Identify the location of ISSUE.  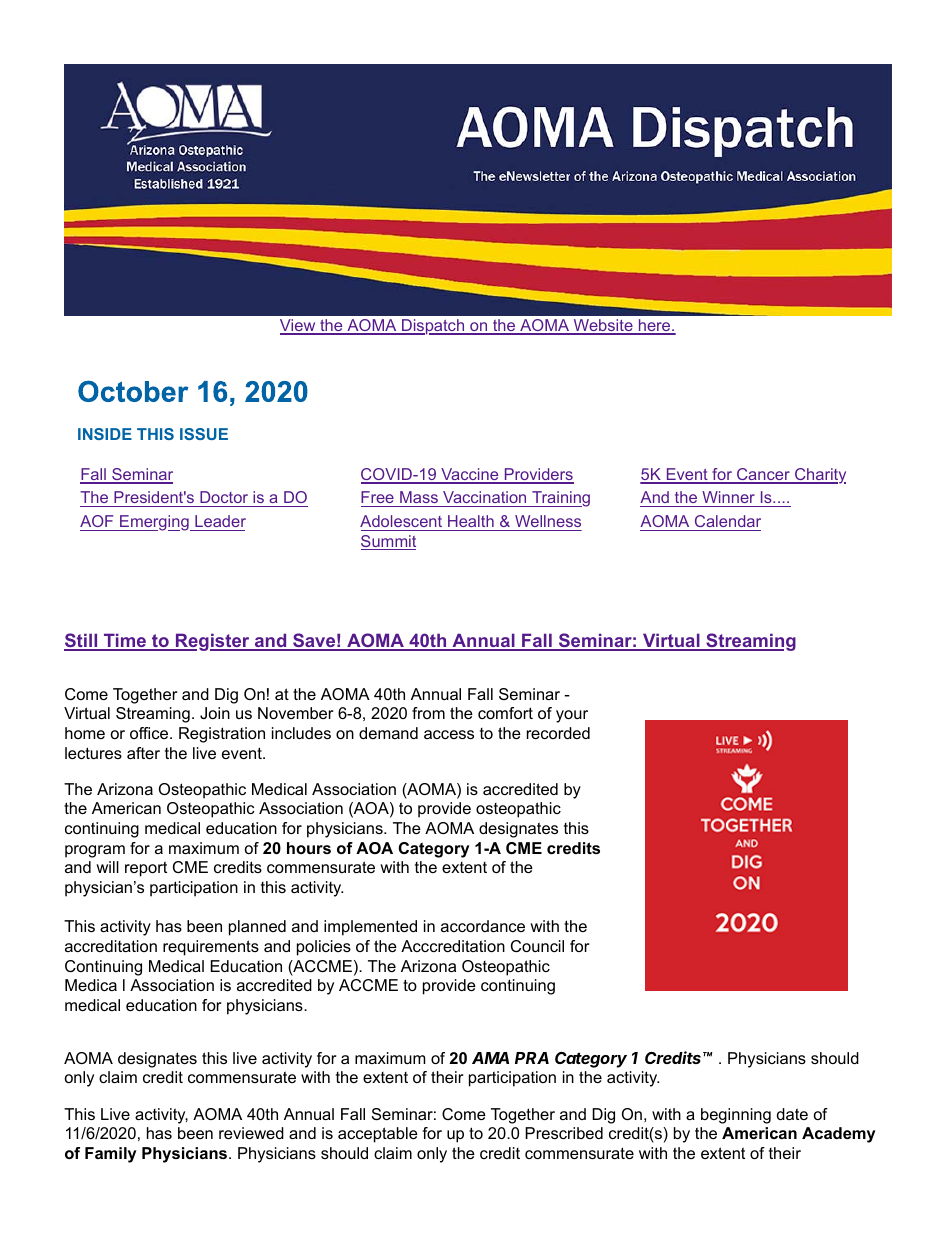
(204, 434).
